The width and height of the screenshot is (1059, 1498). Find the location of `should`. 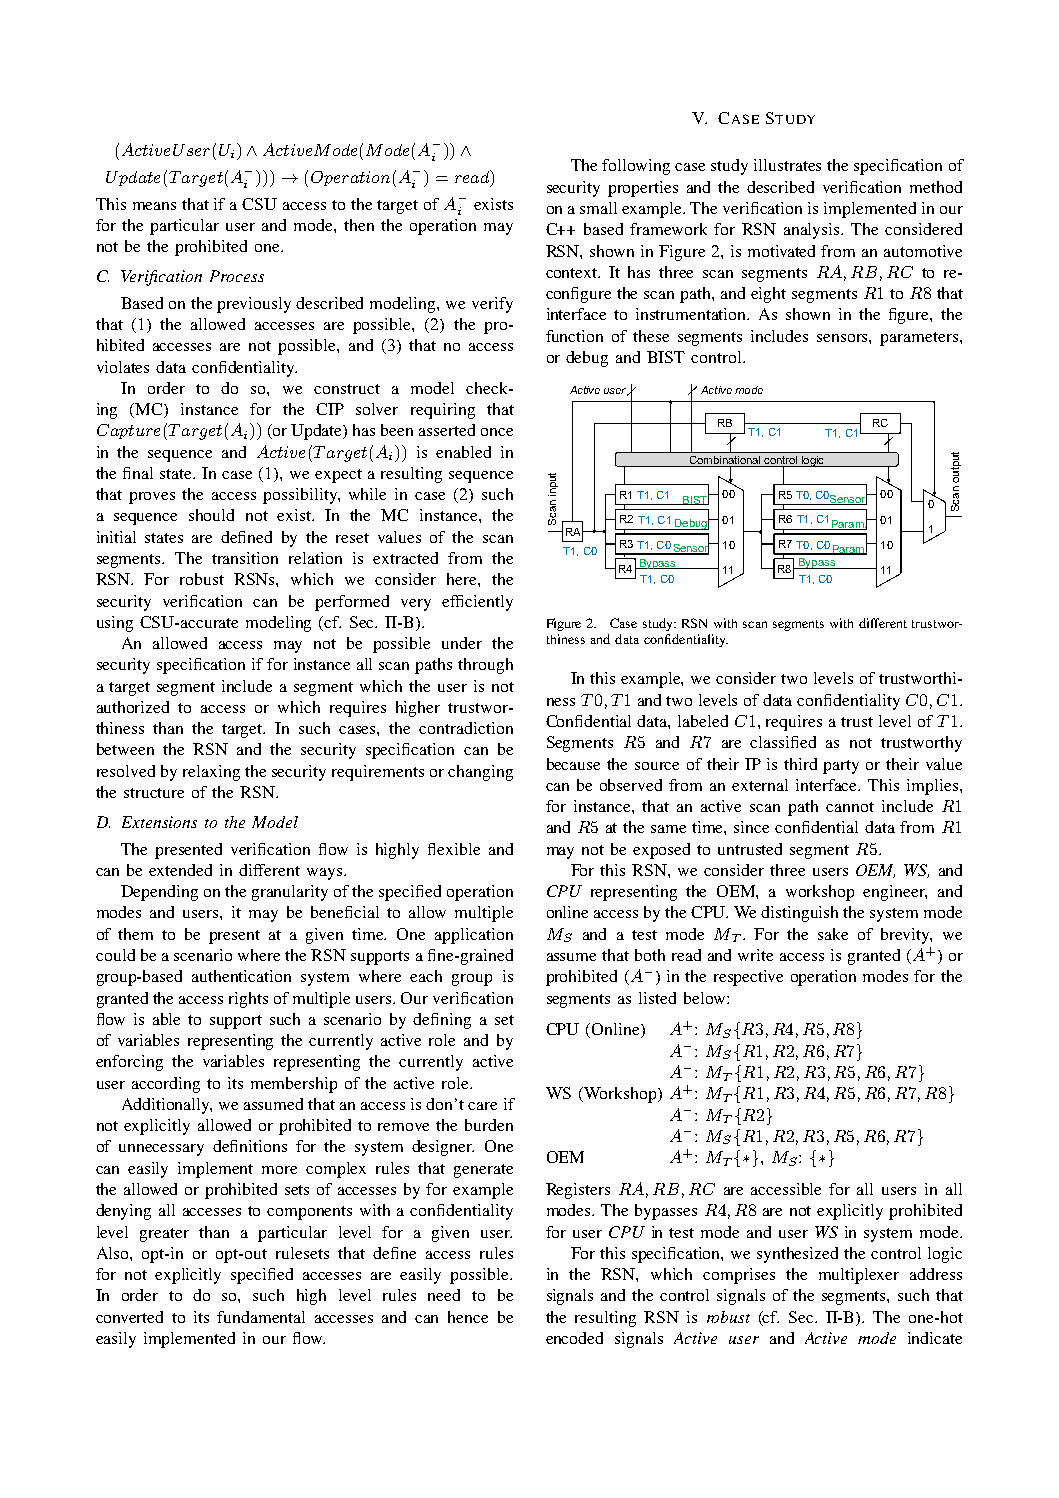

should is located at coordinates (211, 515).
